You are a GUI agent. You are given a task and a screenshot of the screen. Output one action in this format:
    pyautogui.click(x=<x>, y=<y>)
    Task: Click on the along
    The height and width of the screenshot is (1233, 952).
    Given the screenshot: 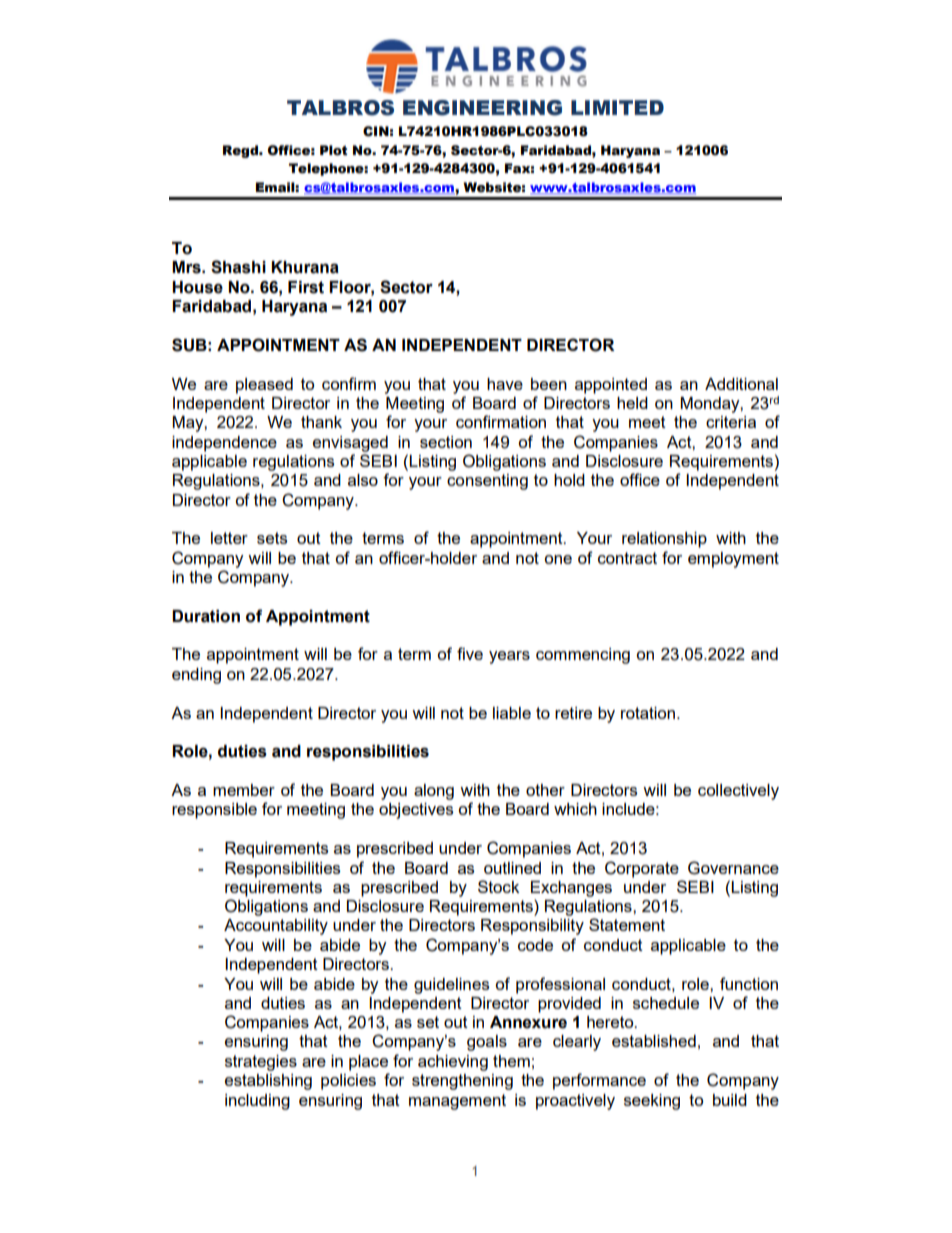 What is the action you would take?
    pyautogui.click(x=434, y=792)
